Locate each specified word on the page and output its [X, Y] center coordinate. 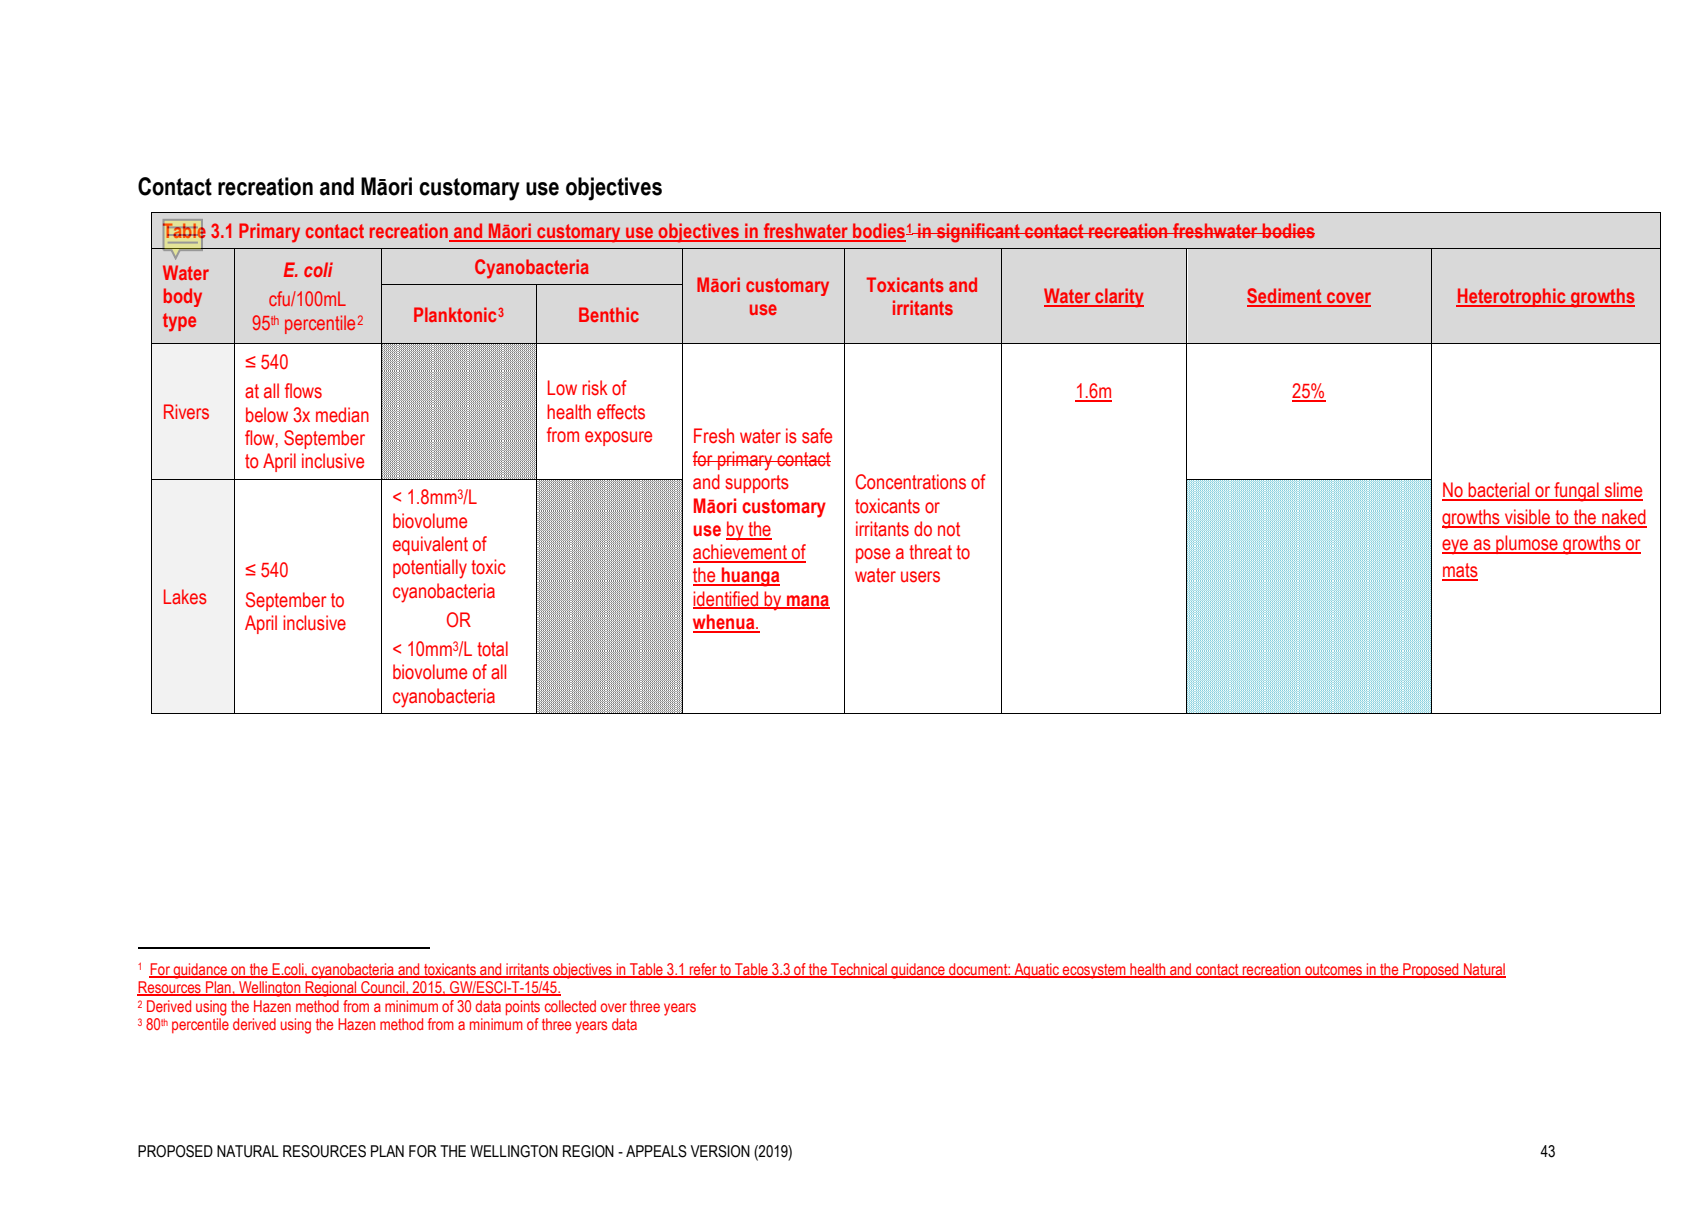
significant [978, 233]
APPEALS [656, 1151]
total [492, 649]
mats [1460, 571]
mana [807, 601]
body [183, 297]
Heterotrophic [1512, 297]
